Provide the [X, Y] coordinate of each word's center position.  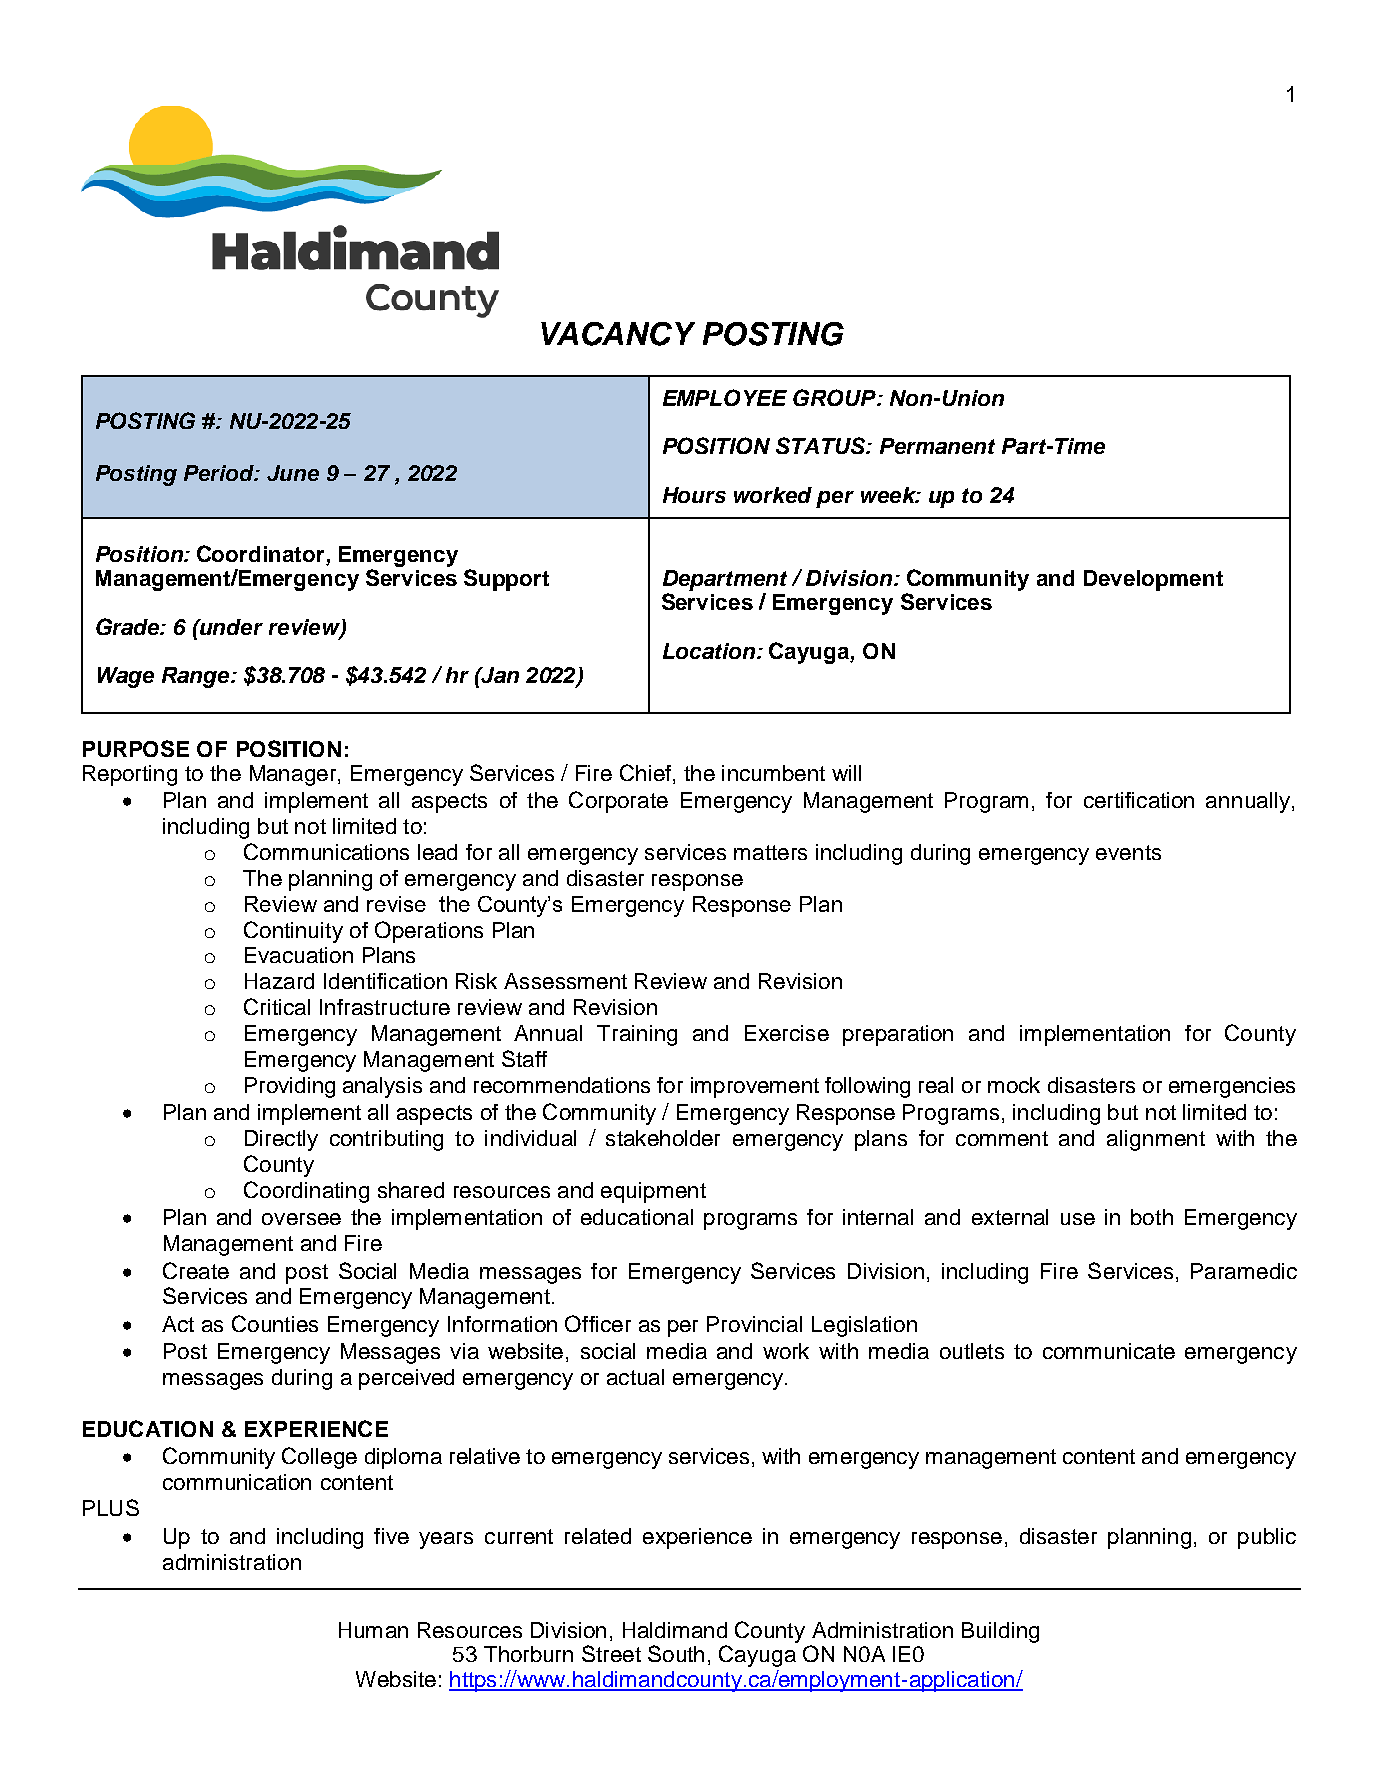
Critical [277, 1006]
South [676, 1653]
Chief [645, 772]
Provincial [754, 1324]
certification [1139, 800]
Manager [294, 775]
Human [373, 1630]
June [293, 473]
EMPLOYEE [725, 397]
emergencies [1232, 1087]
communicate [1109, 1351]
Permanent [937, 446]
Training [637, 1035]
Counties [275, 1323]
